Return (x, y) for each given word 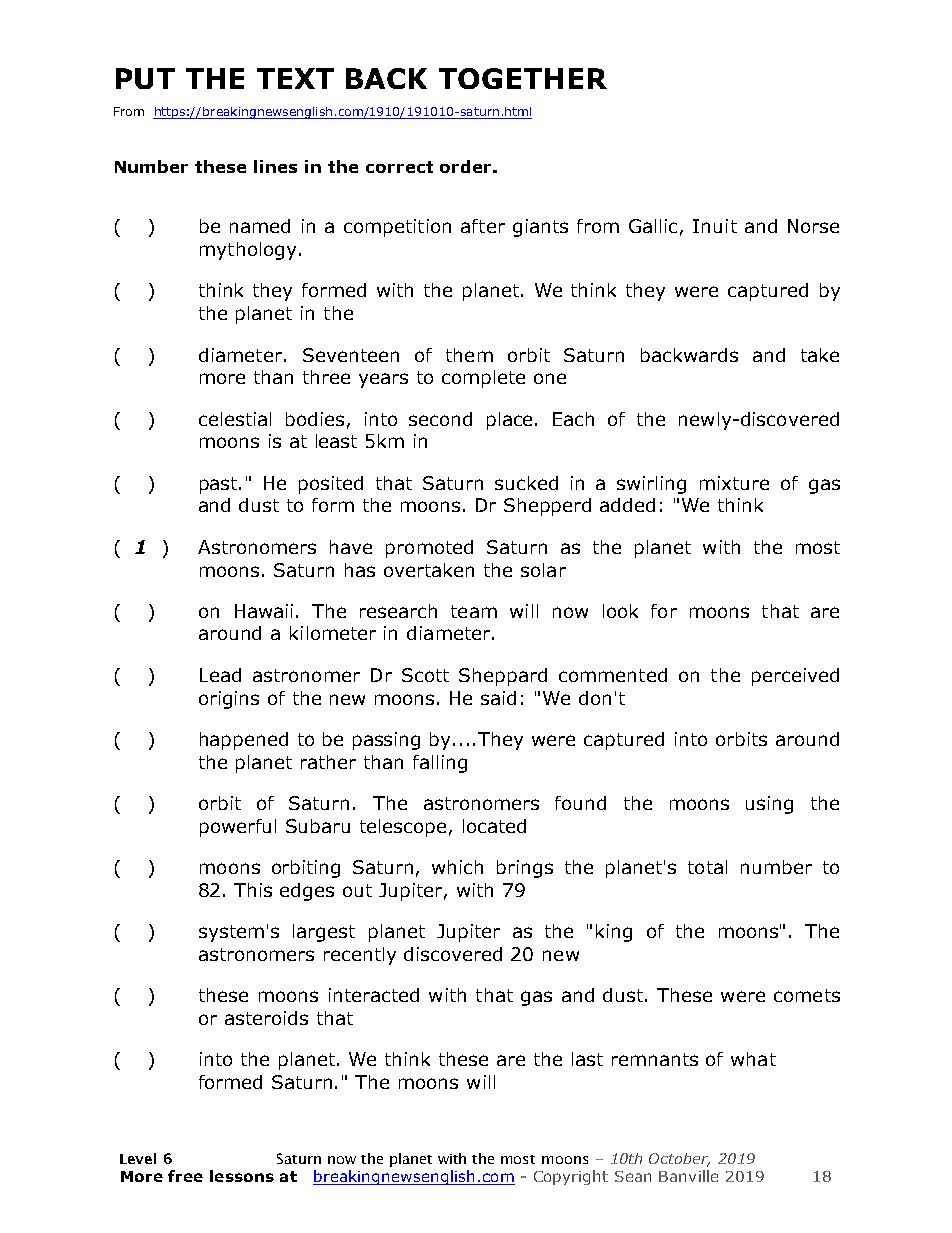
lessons (242, 1176)
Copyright (571, 1177)
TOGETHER (523, 78)
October (679, 1160)
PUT (145, 78)
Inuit (715, 226)
